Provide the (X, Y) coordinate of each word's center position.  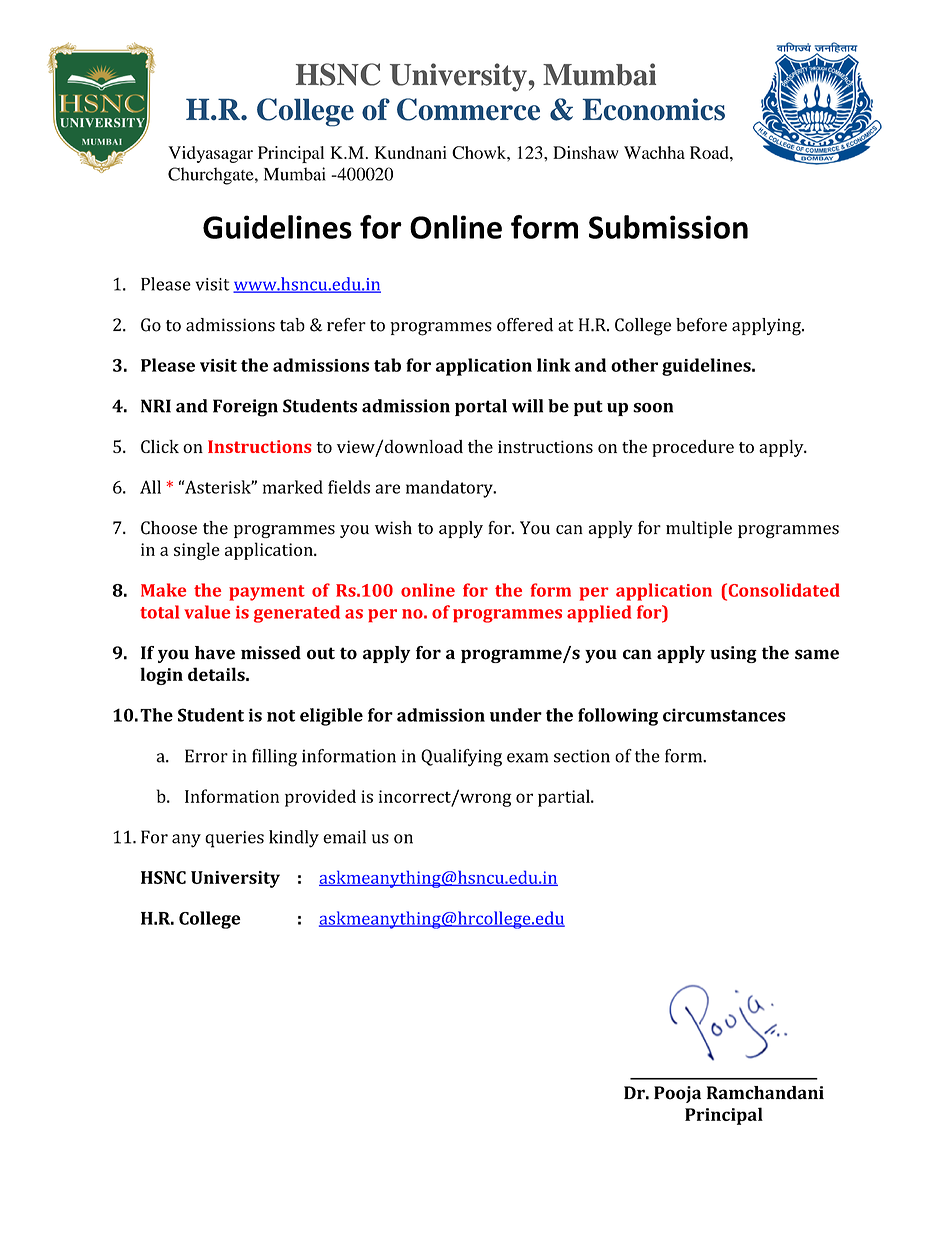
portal (481, 407)
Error (206, 756)
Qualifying (461, 758)
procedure (693, 448)
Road (710, 152)
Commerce (468, 109)
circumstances (724, 715)
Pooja (677, 1094)
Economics (654, 109)
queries (234, 839)
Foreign (245, 408)
